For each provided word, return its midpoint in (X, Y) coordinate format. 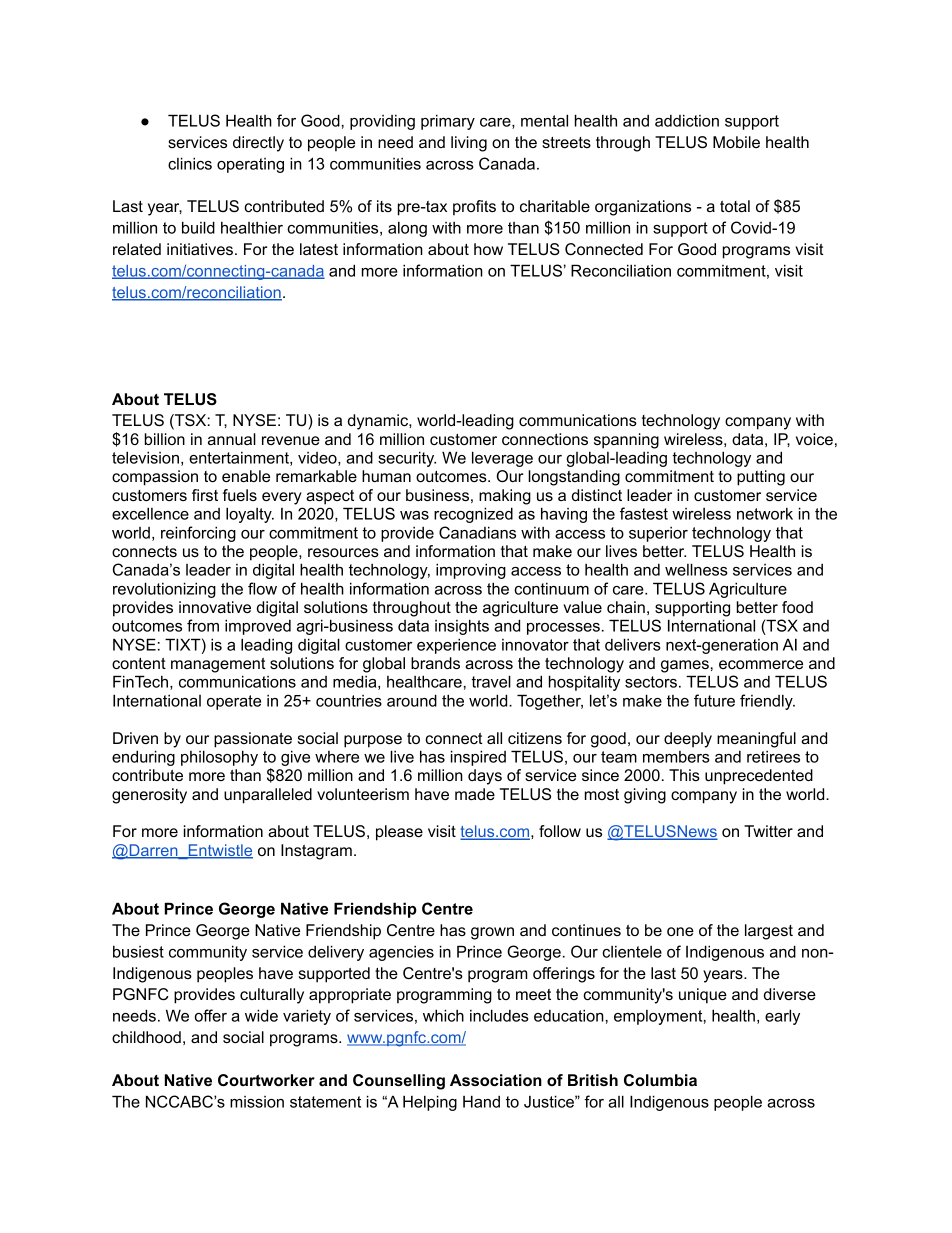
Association (496, 1080)
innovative (215, 607)
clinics (190, 163)
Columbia (660, 1080)
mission (257, 1102)
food (797, 607)
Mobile (736, 142)
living (469, 144)
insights (462, 627)
